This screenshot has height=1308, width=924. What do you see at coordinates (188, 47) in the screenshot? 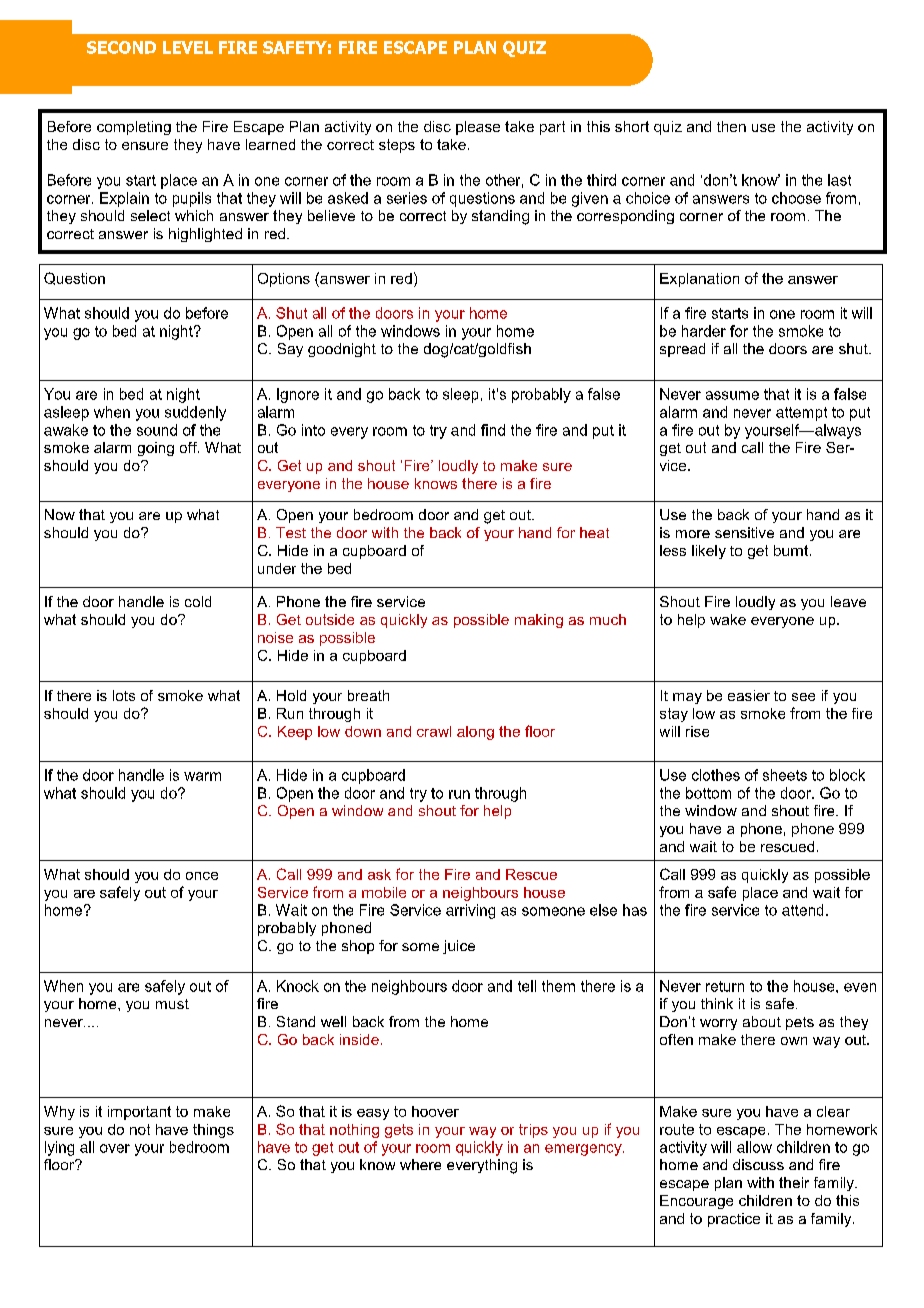
I see `LEVEL` at bounding box center [188, 47].
